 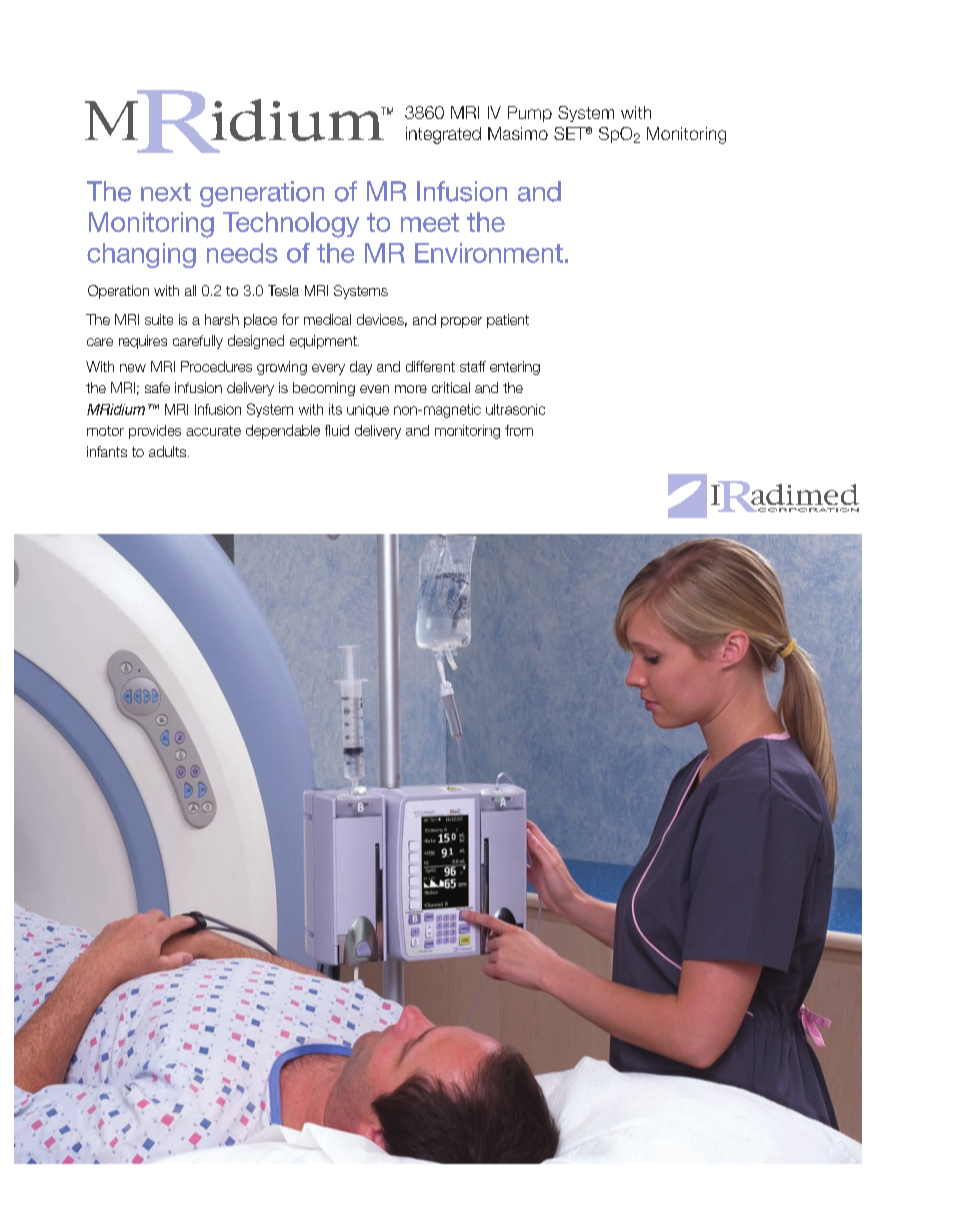 I want to click on from, so click(x=519, y=430).
